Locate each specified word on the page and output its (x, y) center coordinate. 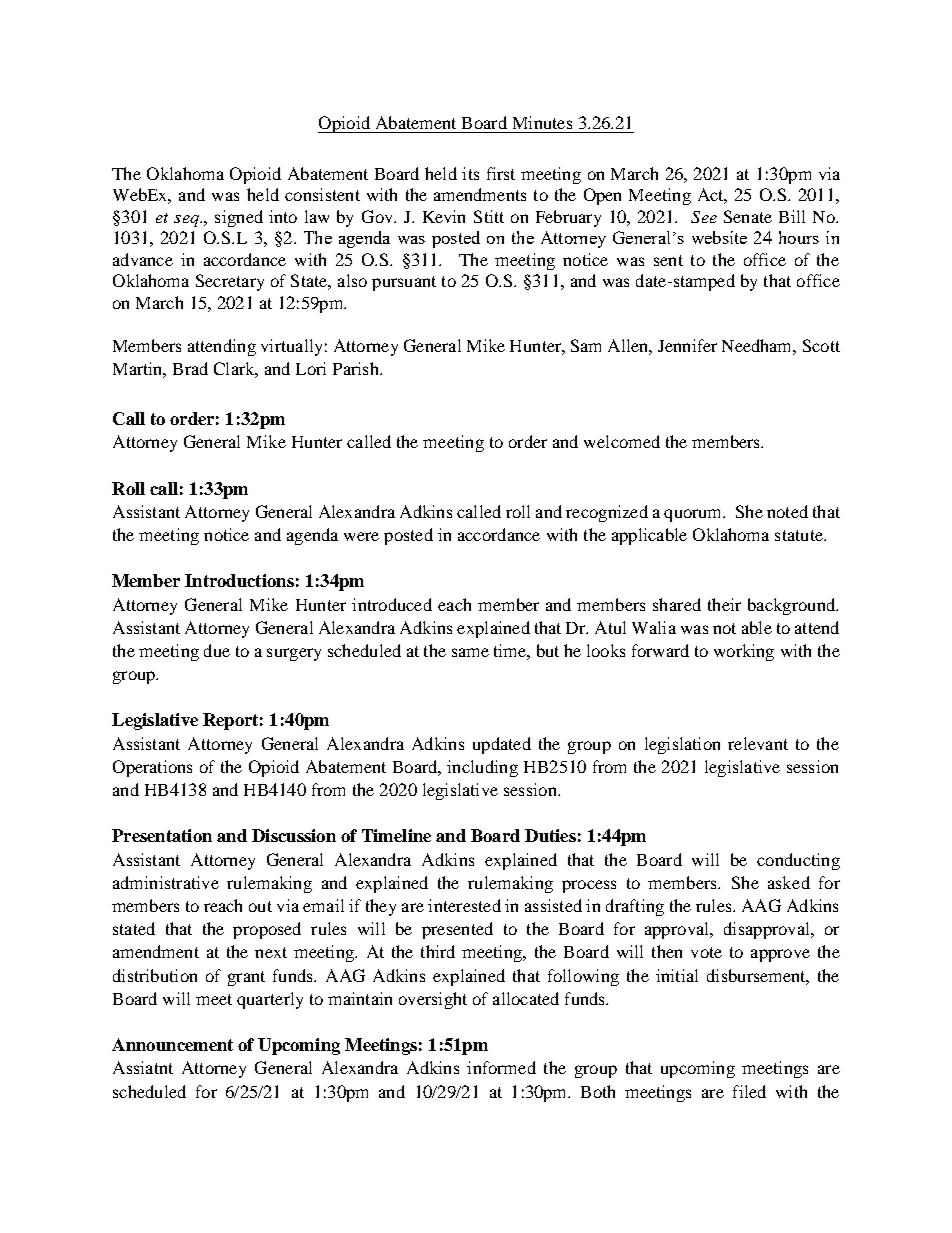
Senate (748, 216)
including (482, 768)
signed (239, 218)
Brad (190, 368)
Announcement (172, 1044)
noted (787, 511)
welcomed (622, 441)
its (470, 173)
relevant (758, 743)
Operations (152, 768)
